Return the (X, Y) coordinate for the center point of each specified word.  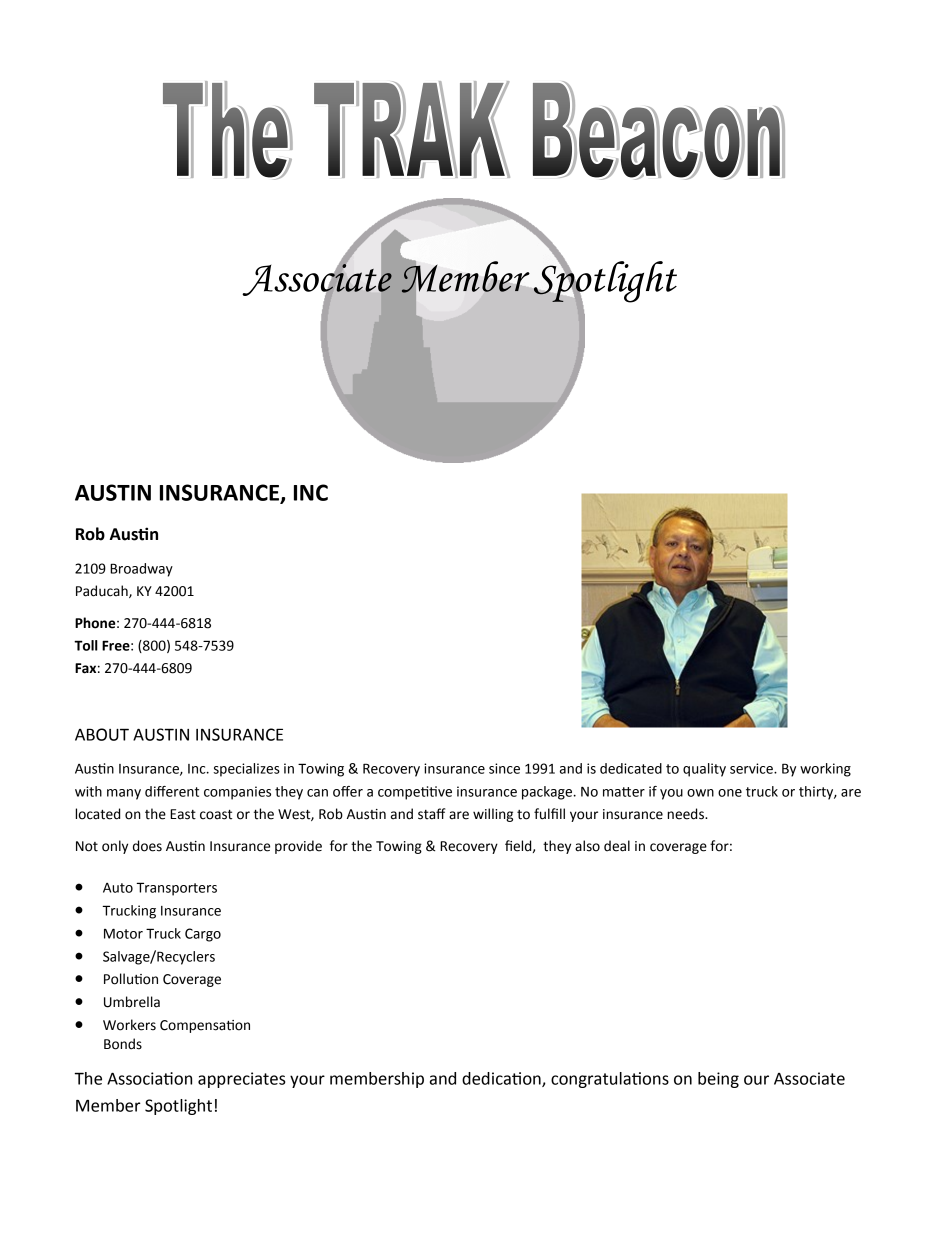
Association (149, 1078)
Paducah (103, 591)
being (718, 1080)
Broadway (141, 570)
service (752, 768)
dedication (502, 1079)
